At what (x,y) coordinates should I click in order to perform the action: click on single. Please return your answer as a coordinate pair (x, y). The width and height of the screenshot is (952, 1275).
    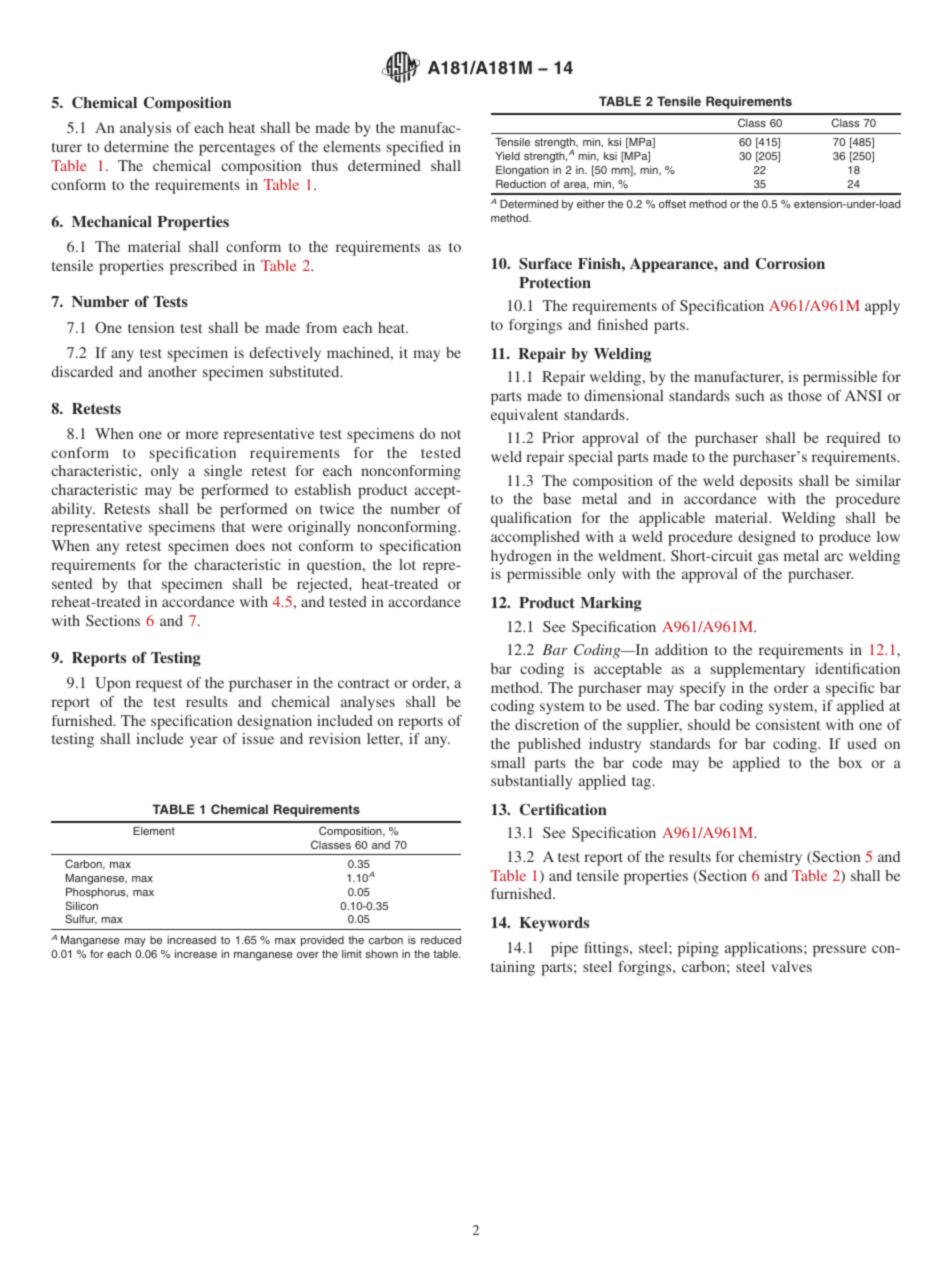
    Looking at the image, I should click on (223, 472).
